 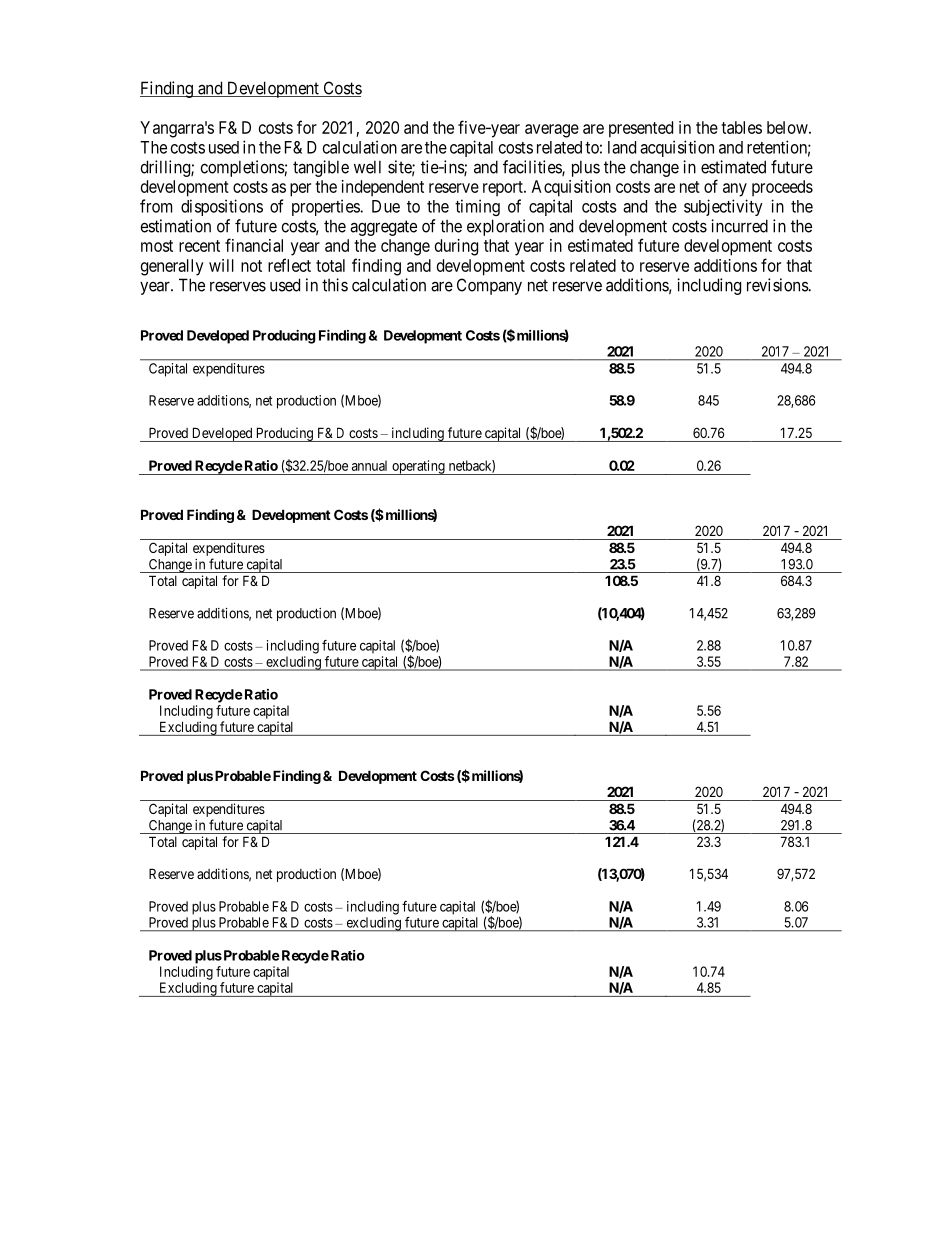 What do you see at coordinates (552, 131) in the document?
I see `average` at bounding box center [552, 131].
